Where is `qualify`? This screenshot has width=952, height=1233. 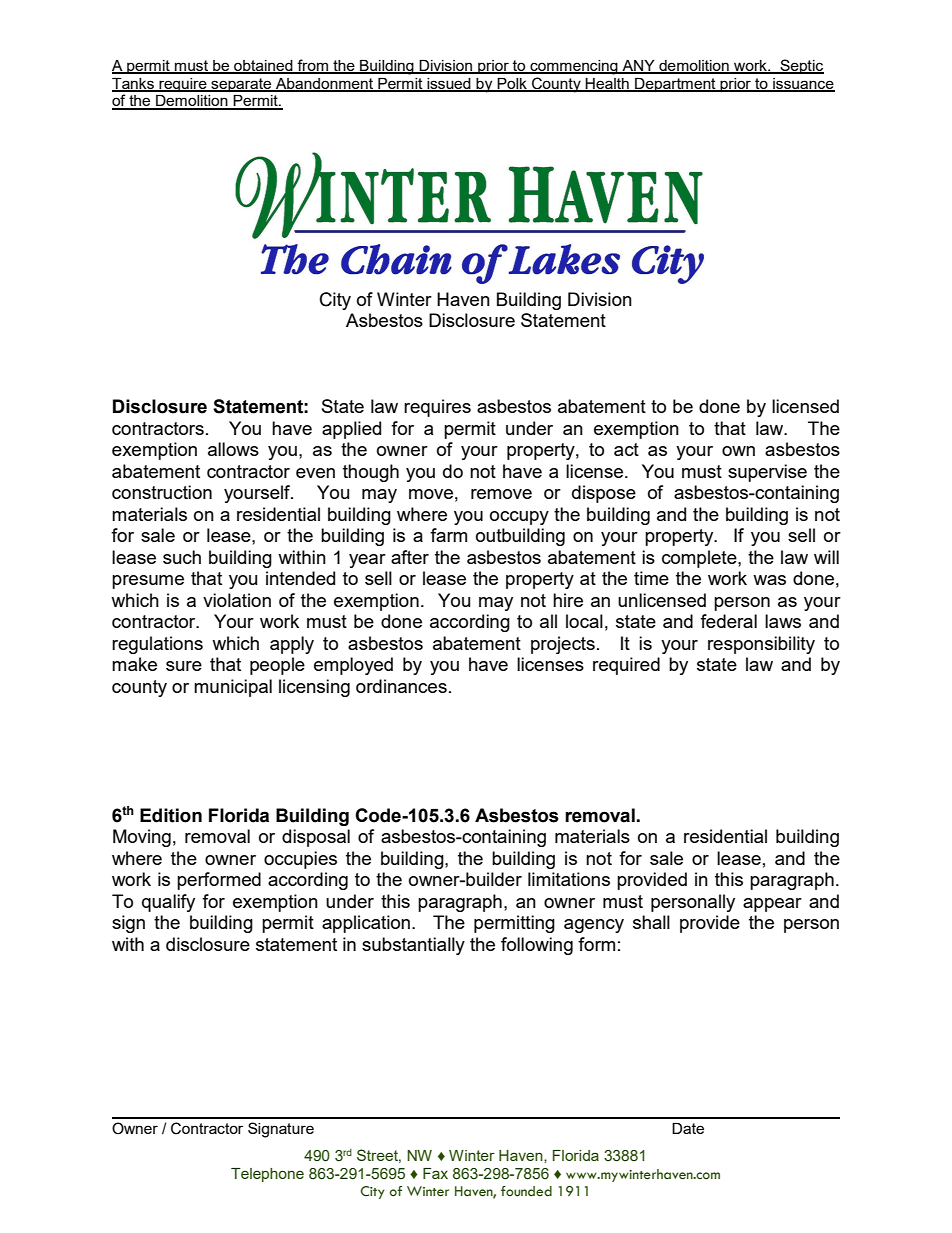
qualify is located at coordinates (168, 903).
